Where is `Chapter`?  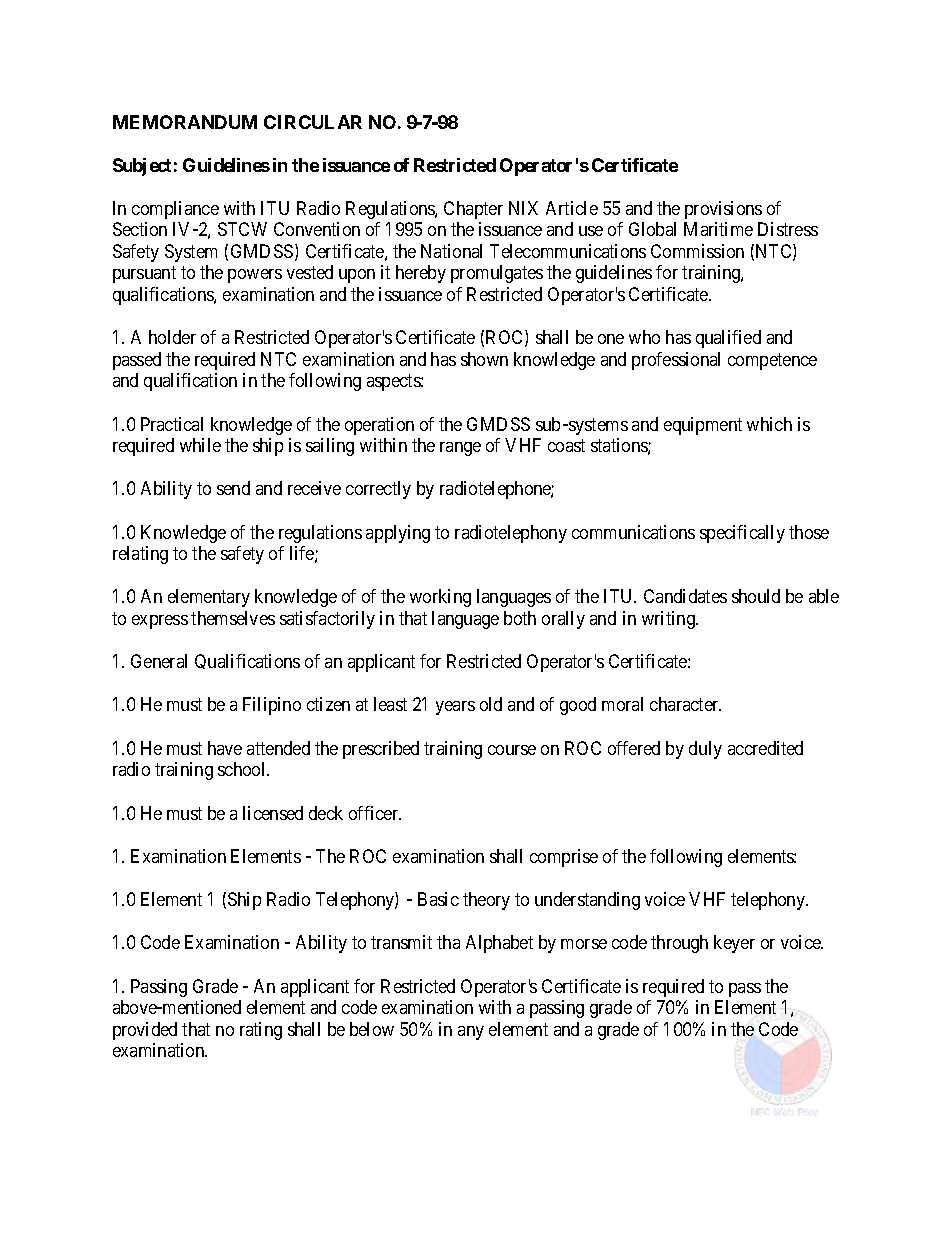 Chapter is located at coordinates (473, 210).
